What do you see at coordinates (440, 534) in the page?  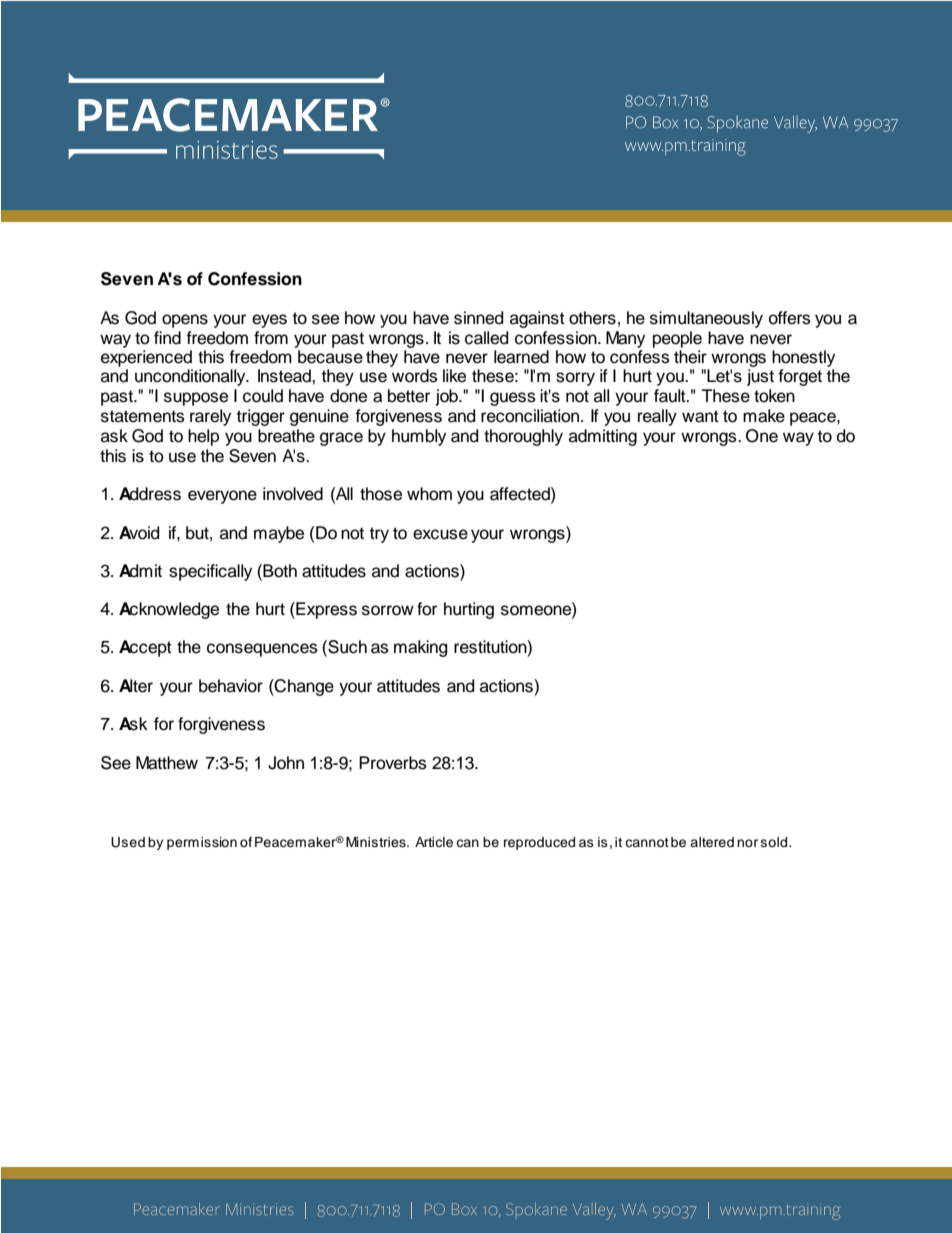 I see `excuse` at bounding box center [440, 534].
